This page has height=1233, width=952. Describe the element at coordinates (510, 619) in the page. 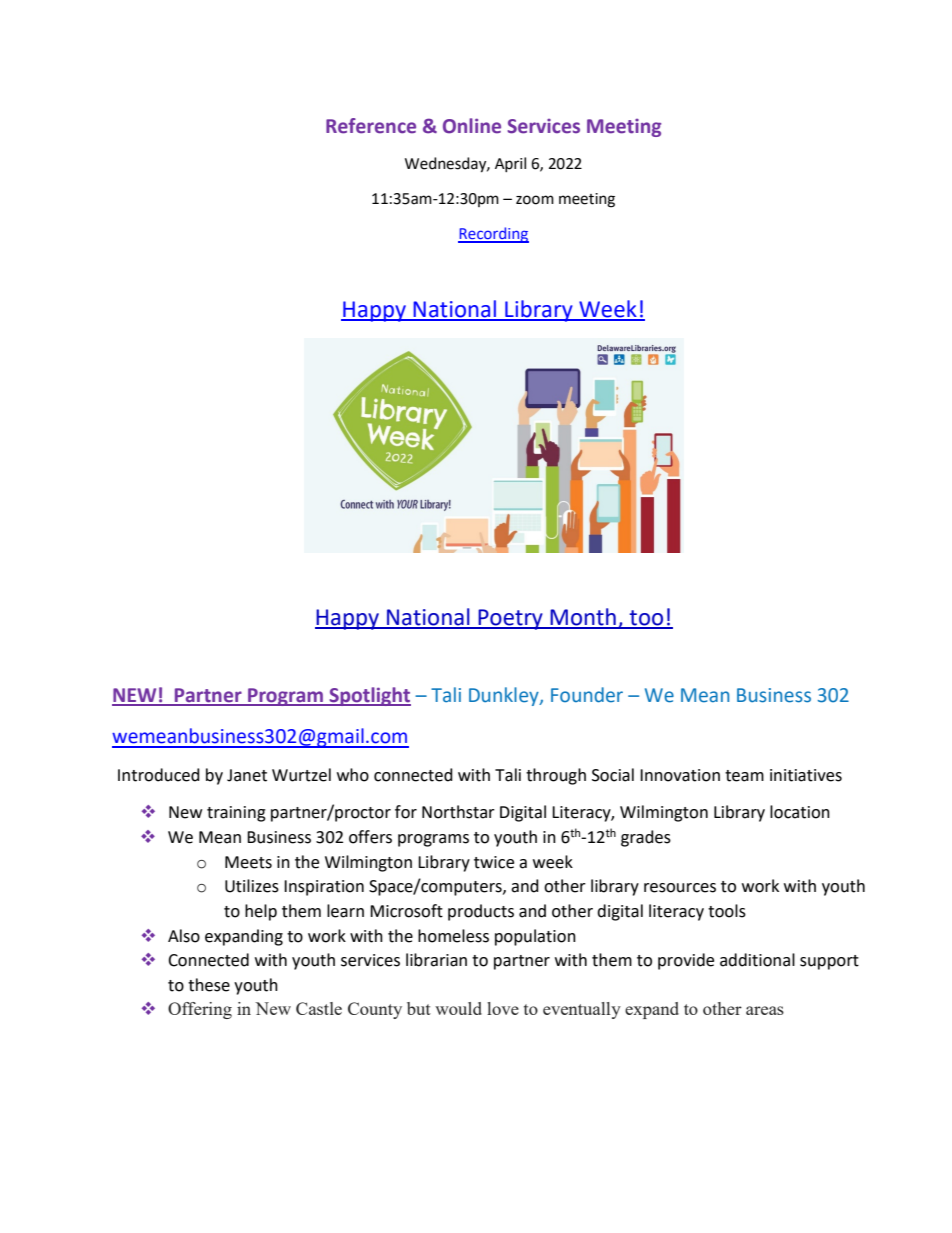

I see `Poetry` at that location.
